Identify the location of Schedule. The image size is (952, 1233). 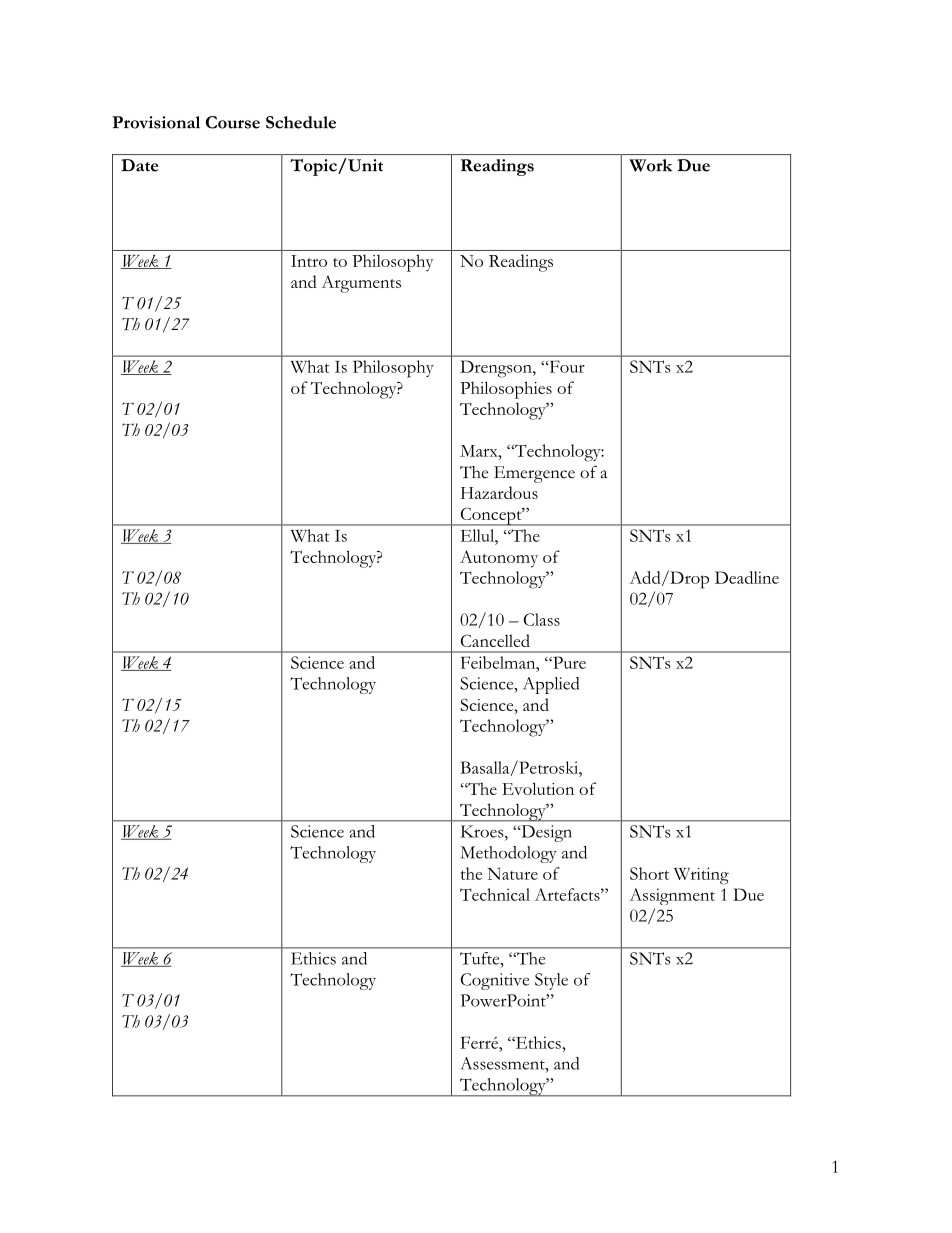
(301, 122).
